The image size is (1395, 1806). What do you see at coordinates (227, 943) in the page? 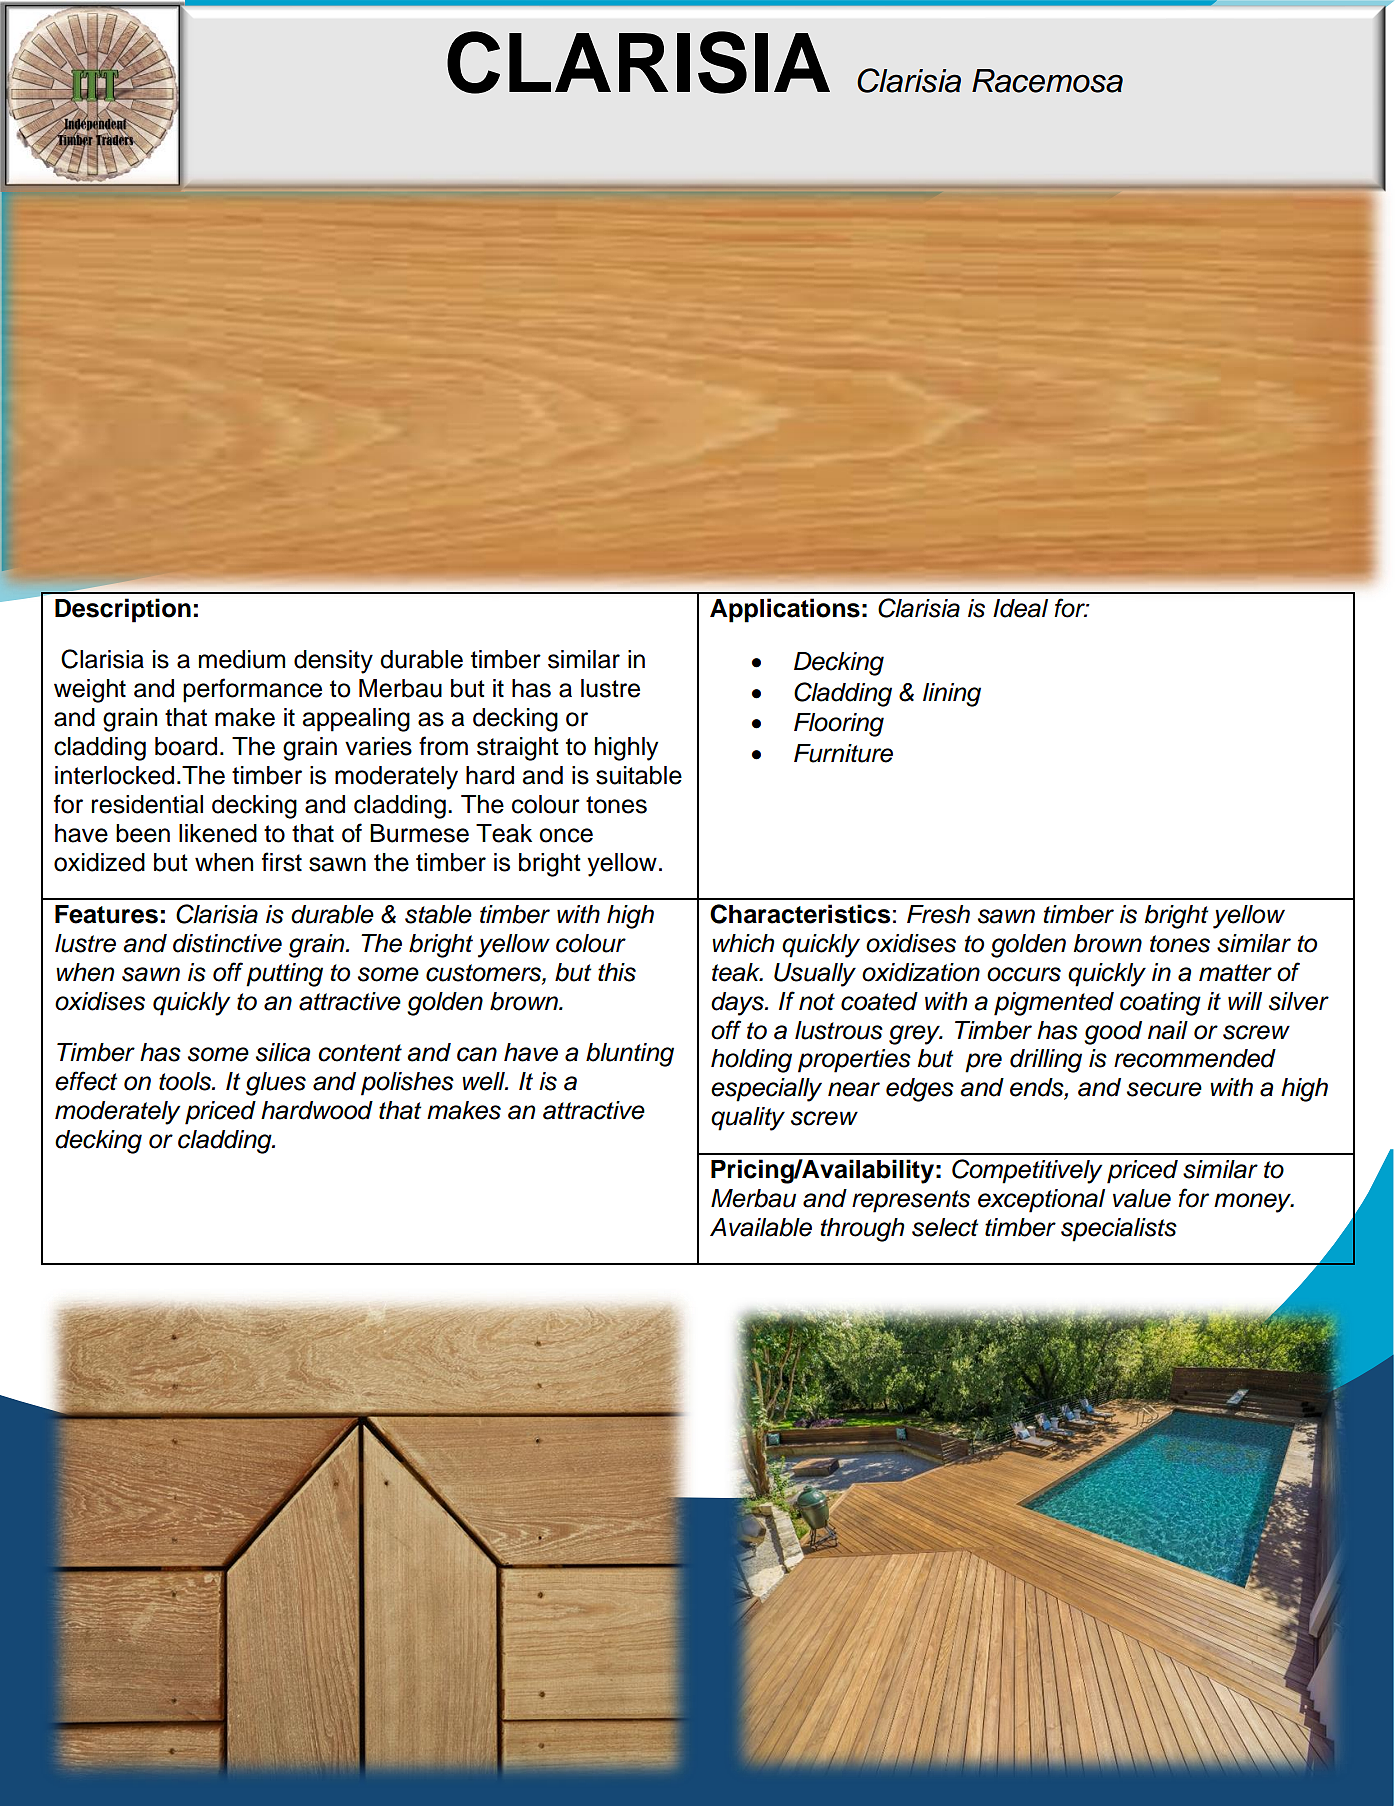
I see `distinctive` at bounding box center [227, 943].
